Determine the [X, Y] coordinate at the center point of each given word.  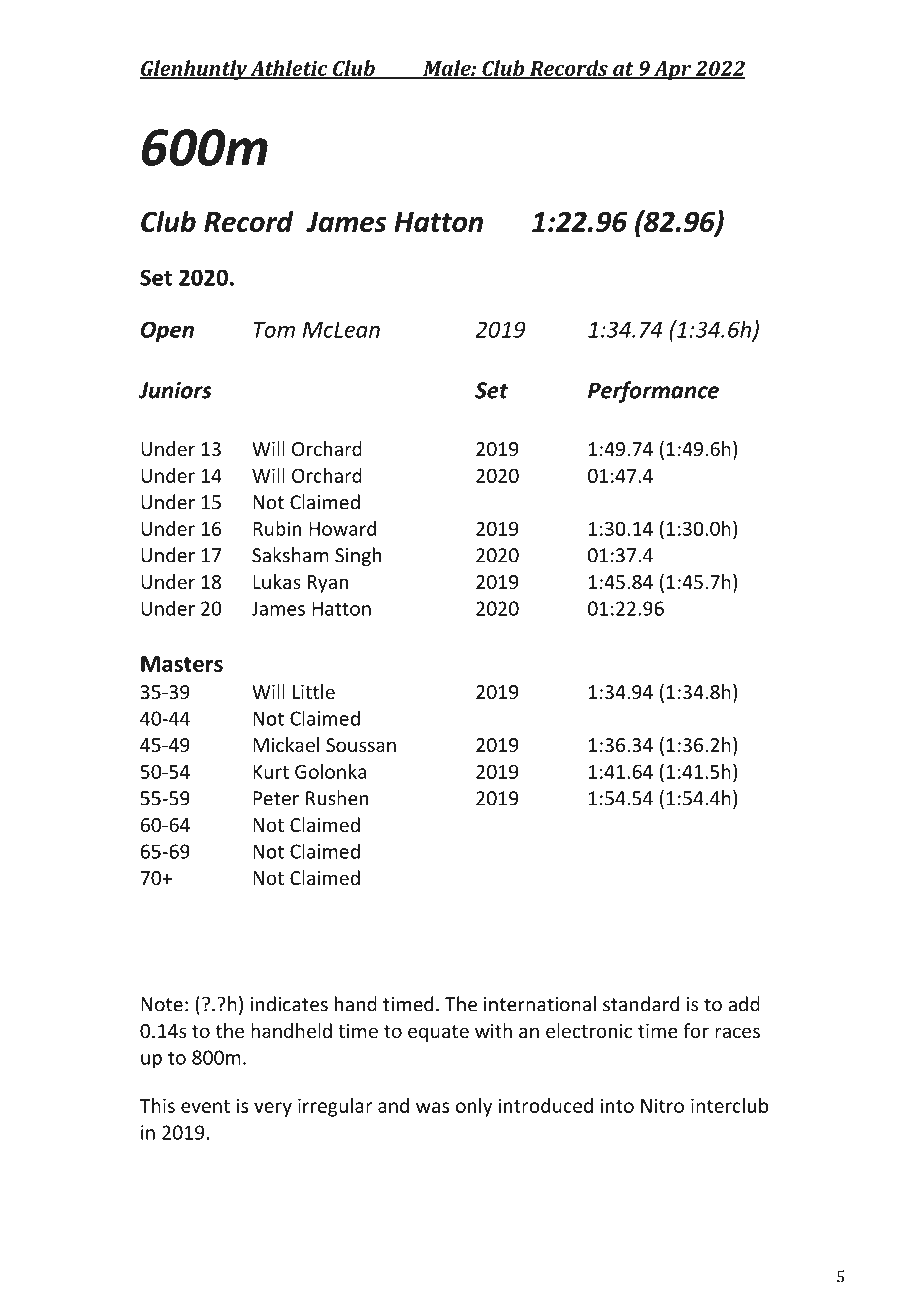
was [432, 1107]
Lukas [277, 581]
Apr [673, 71]
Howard [342, 528]
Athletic [289, 69]
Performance [653, 392]
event [205, 1106]
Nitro [662, 1105]
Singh [358, 556]
